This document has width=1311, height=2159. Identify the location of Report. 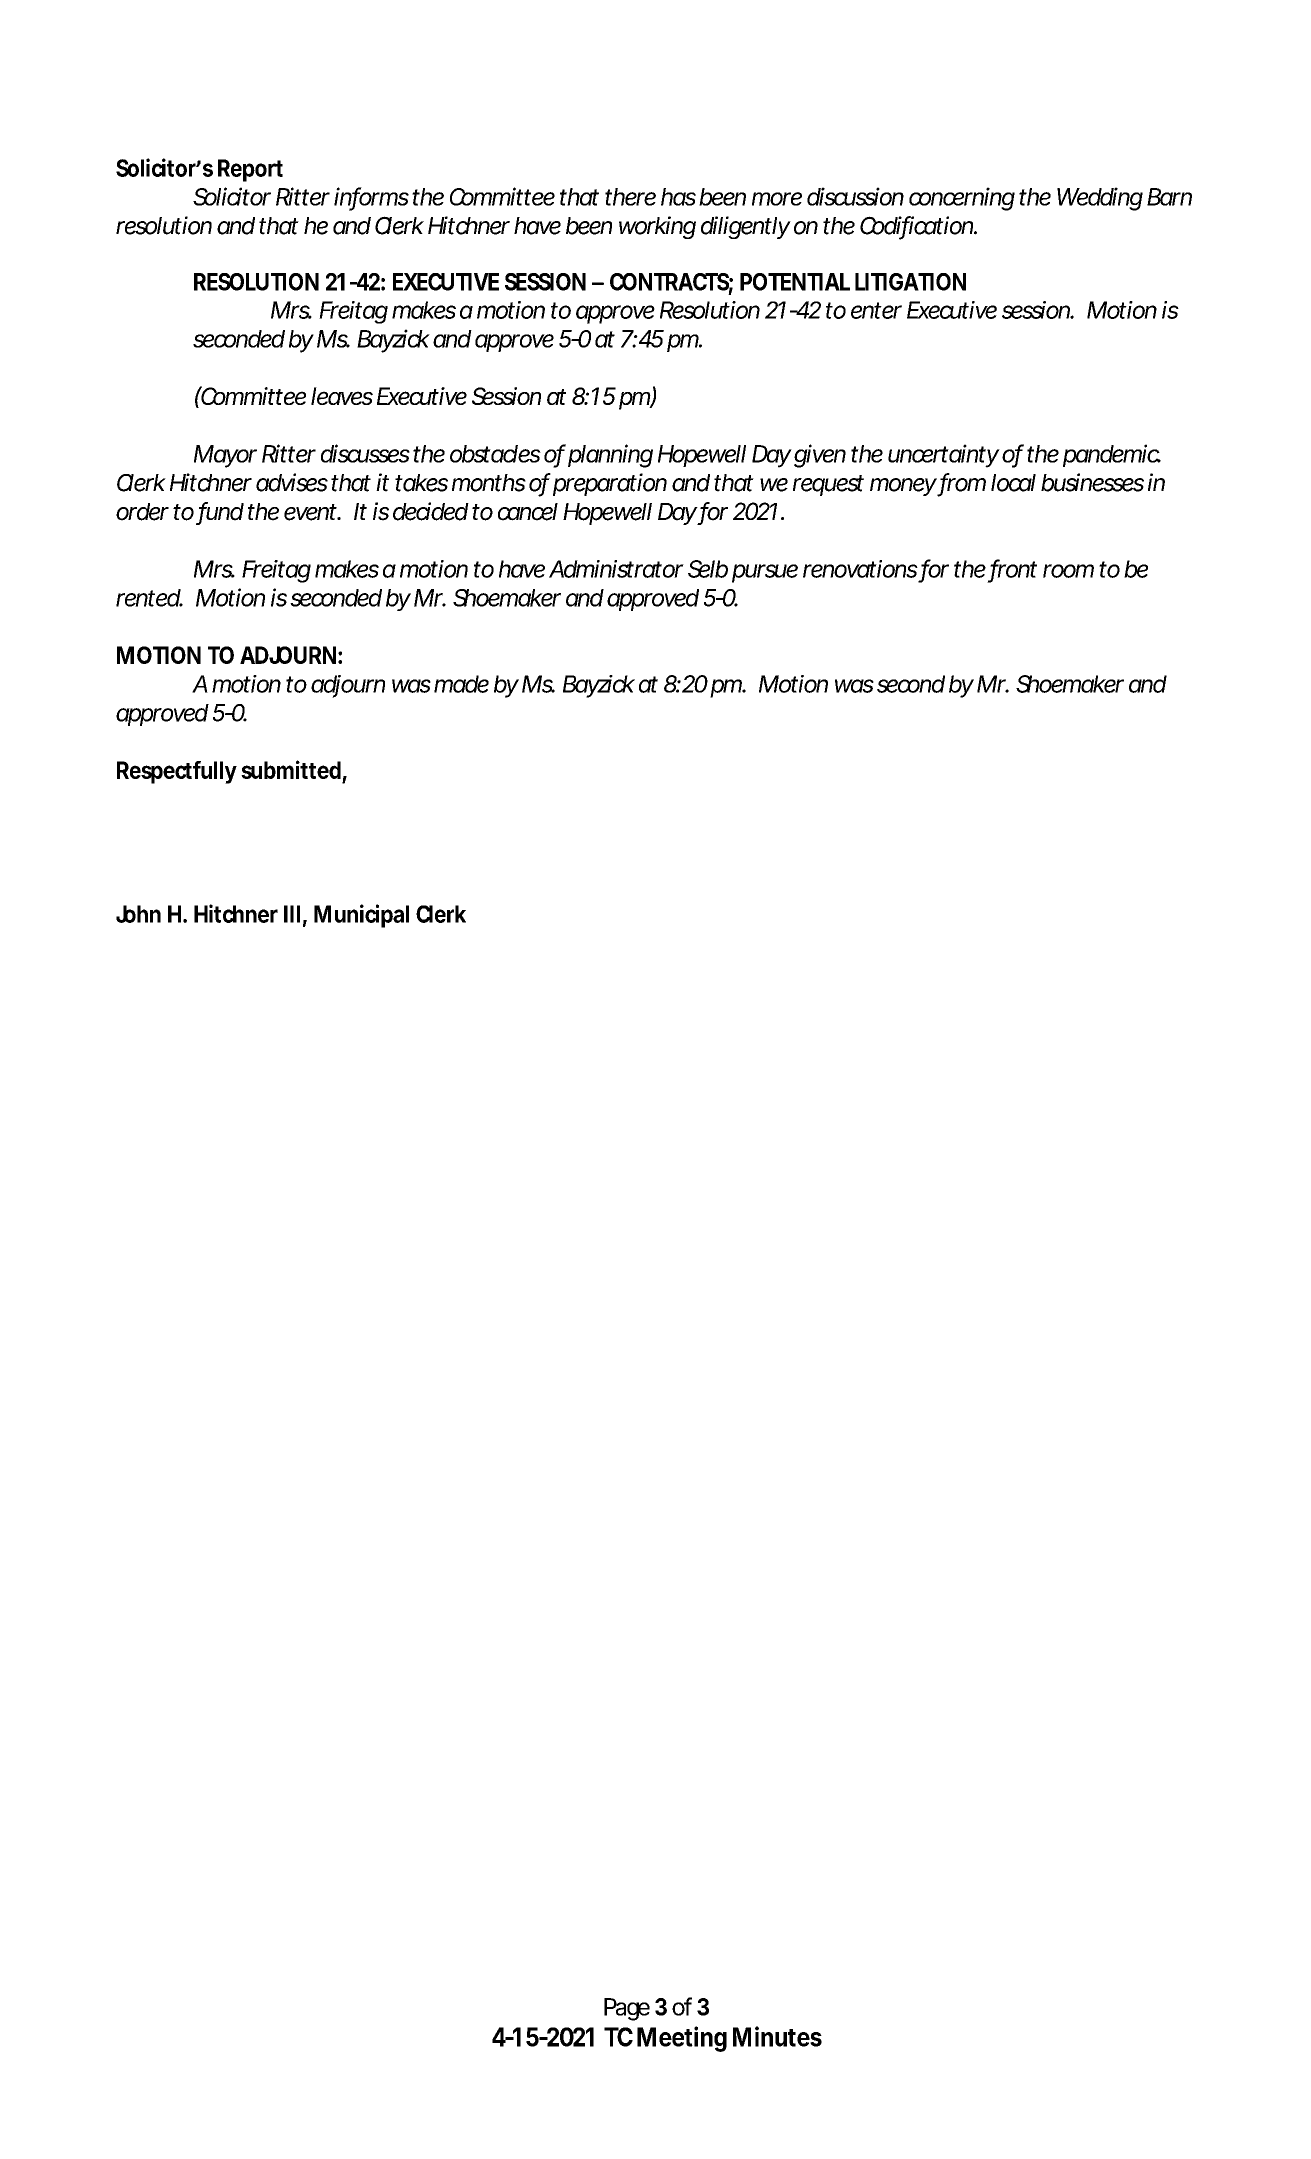
(250, 170).
